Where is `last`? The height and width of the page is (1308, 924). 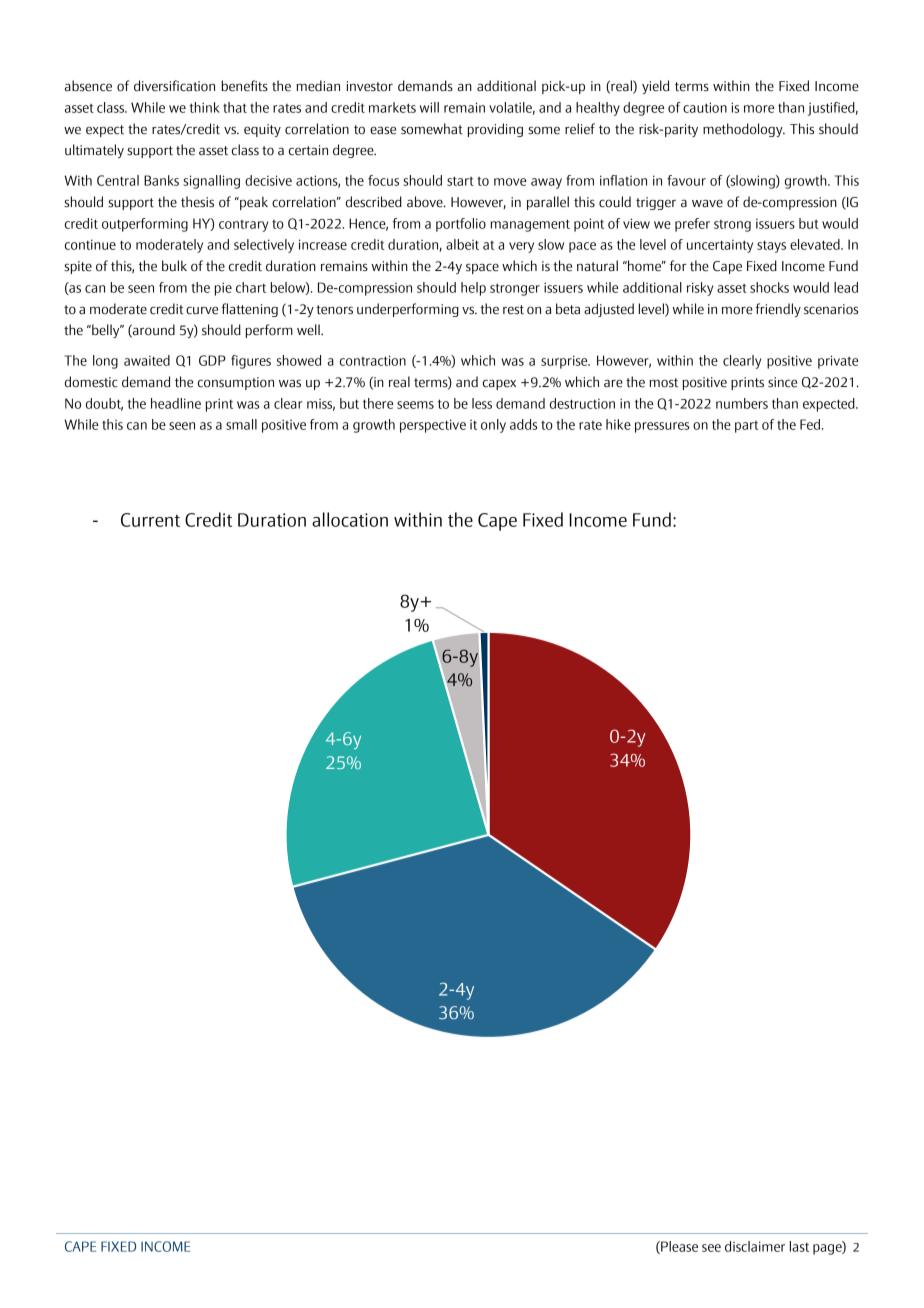
last is located at coordinates (799, 1246).
